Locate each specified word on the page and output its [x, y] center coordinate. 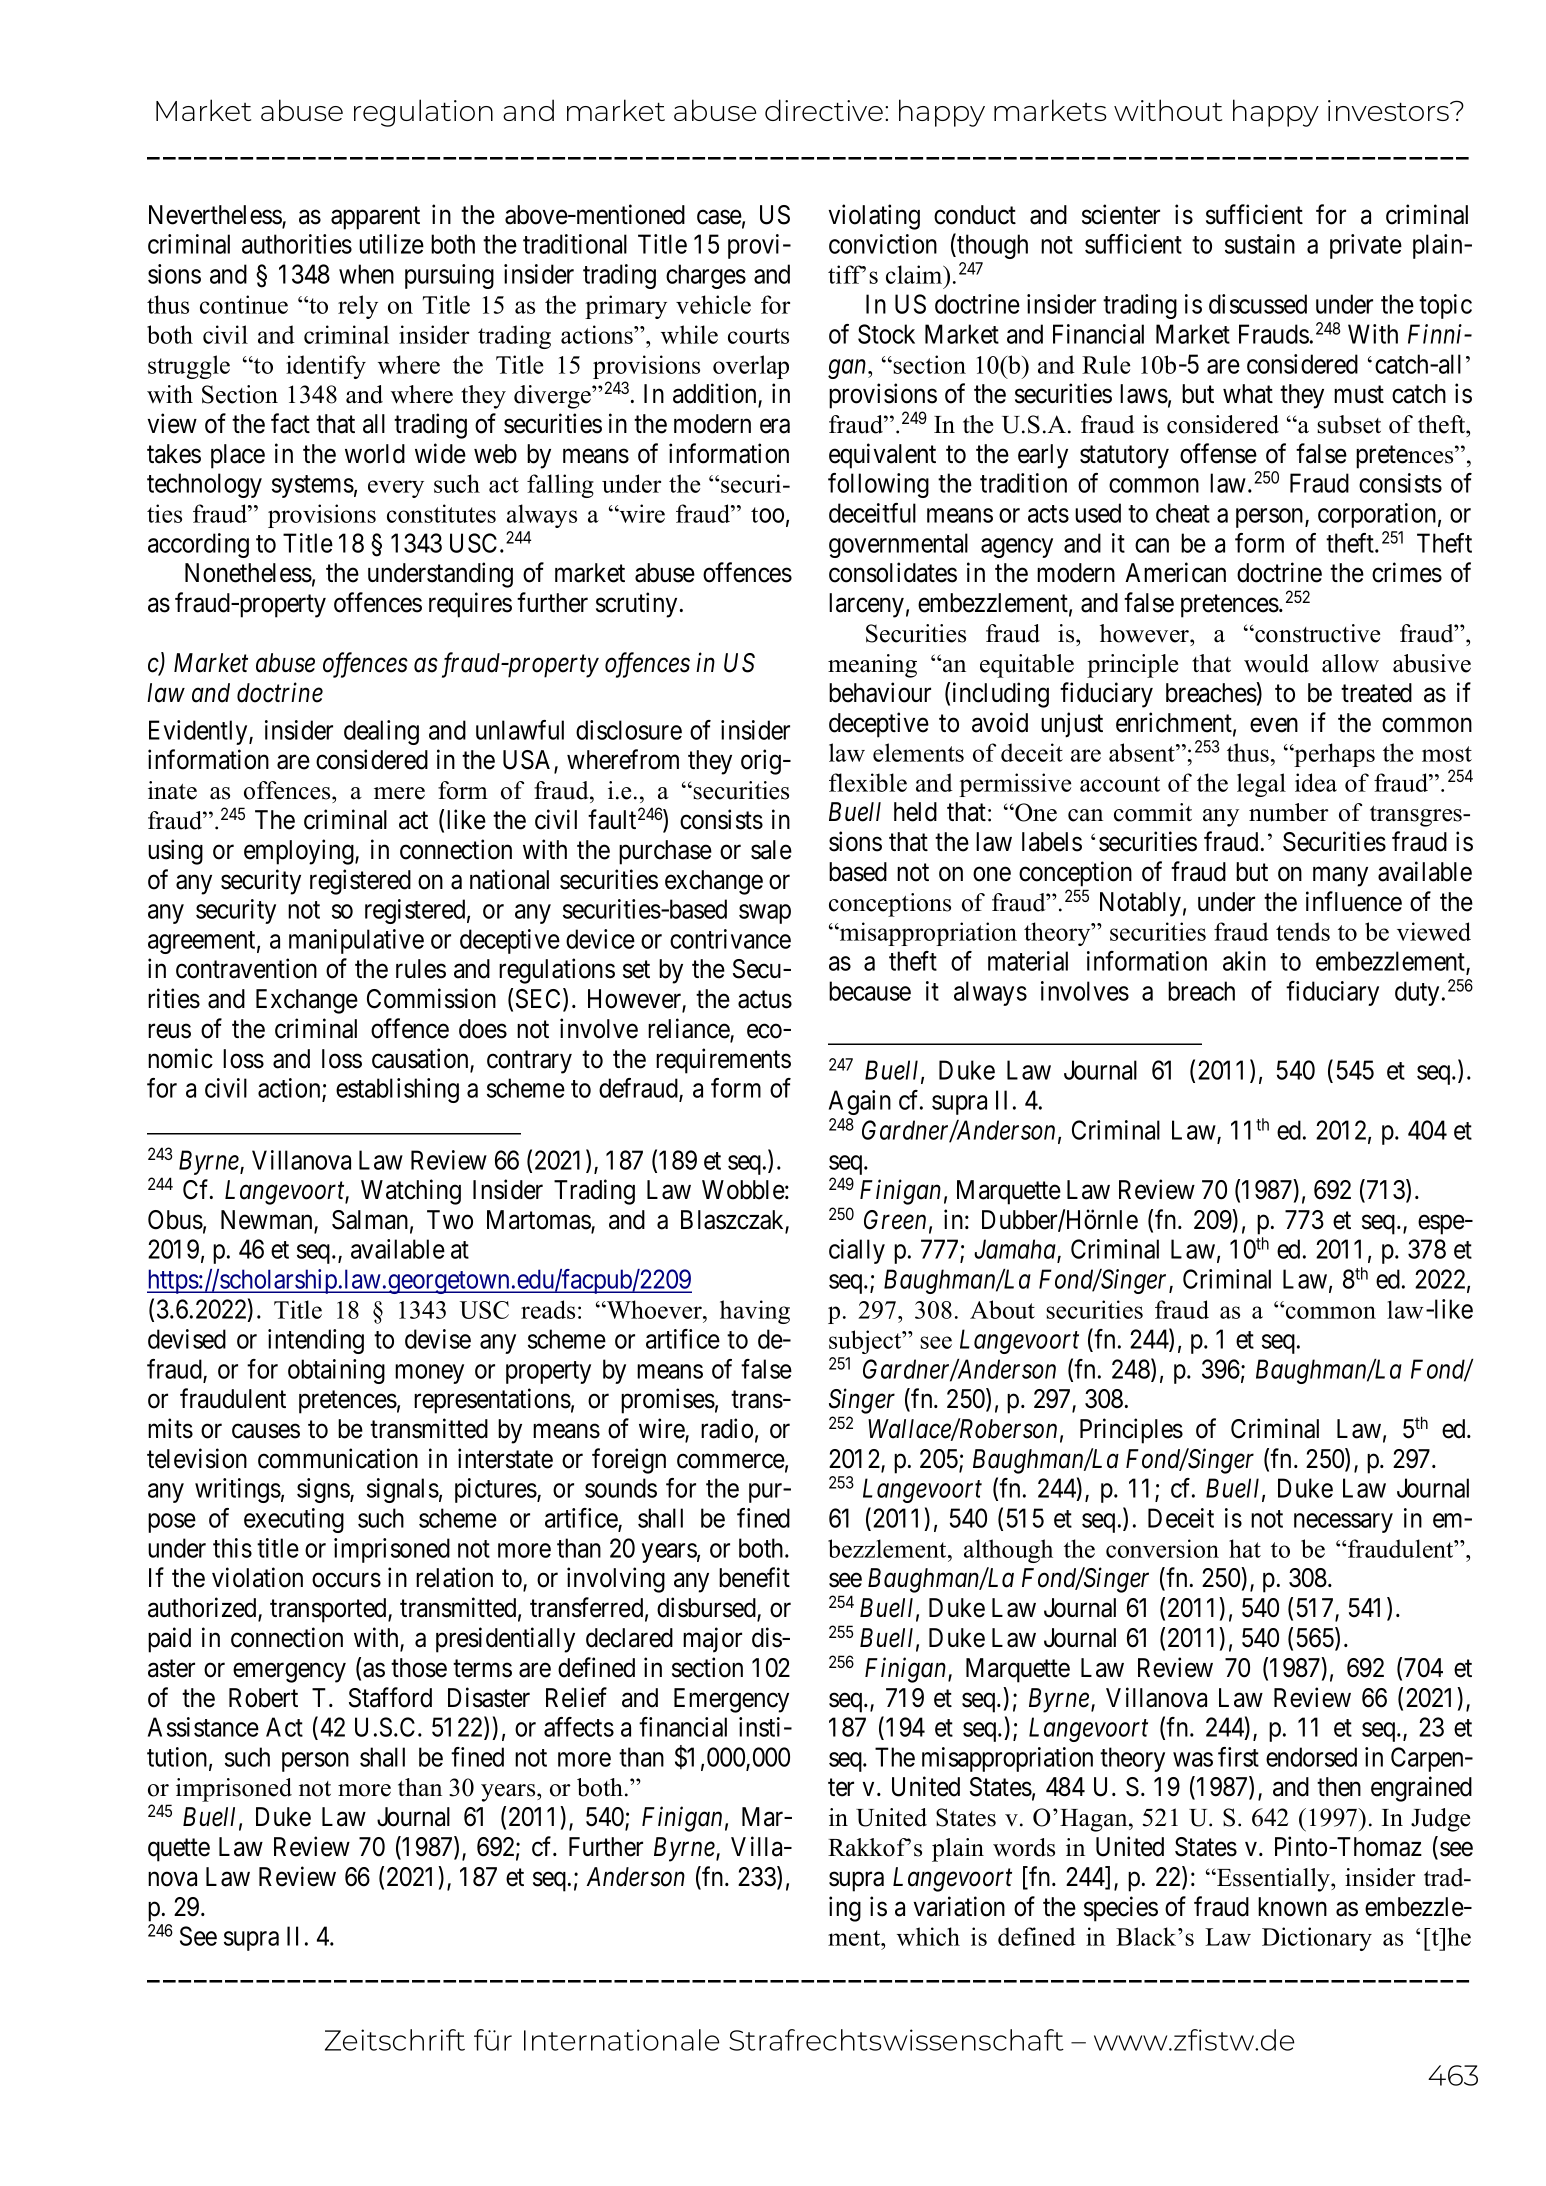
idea [1316, 782]
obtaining [336, 1371]
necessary [1343, 1523]
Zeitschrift [395, 2040]
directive [824, 110]
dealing [381, 732]
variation [959, 1906]
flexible [868, 782]
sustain [1260, 244]
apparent [375, 218]
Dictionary [1317, 1939]
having [755, 1312]
